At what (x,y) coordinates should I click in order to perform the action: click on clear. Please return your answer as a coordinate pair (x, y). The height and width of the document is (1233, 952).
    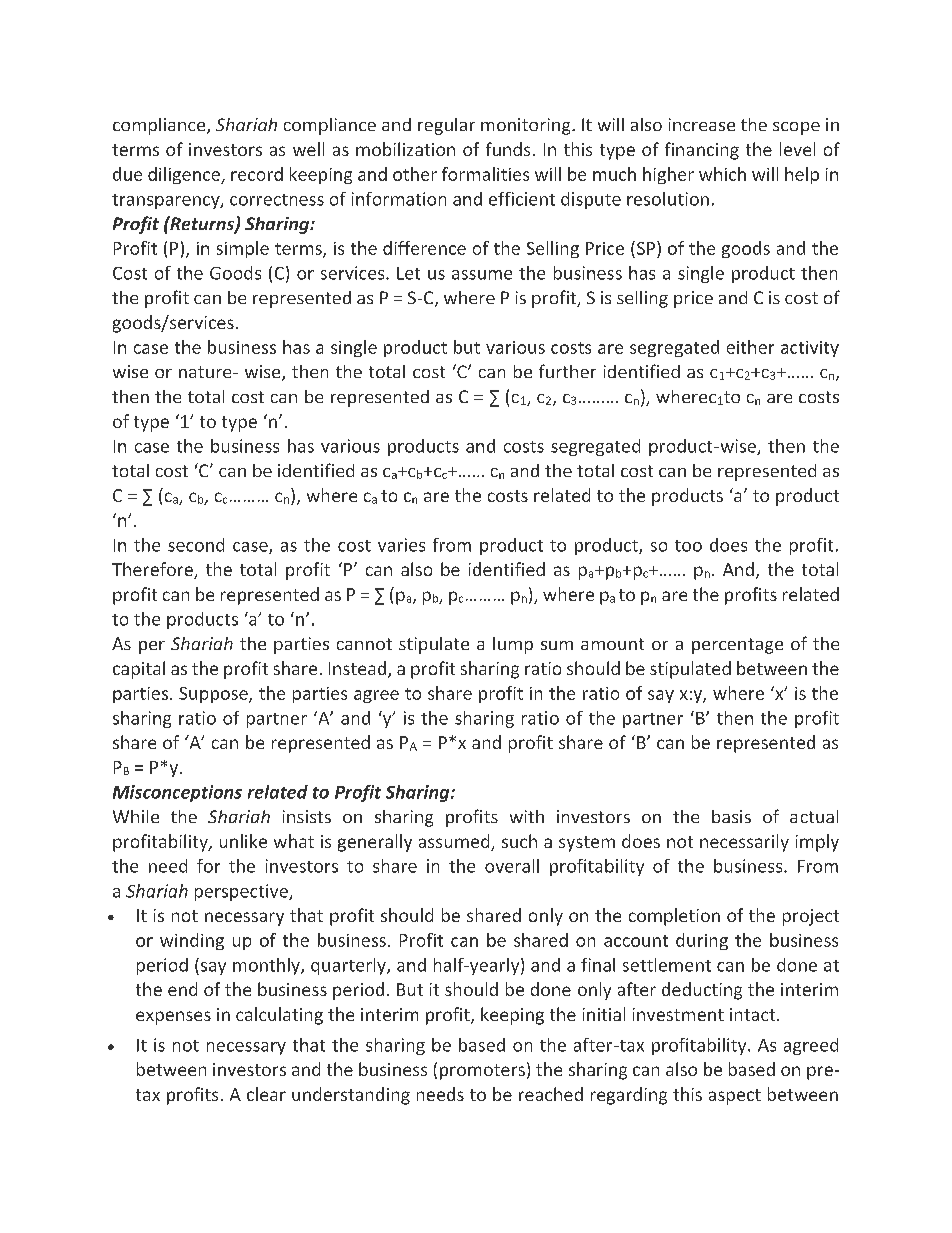
    Looking at the image, I should click on (266, 1094).
